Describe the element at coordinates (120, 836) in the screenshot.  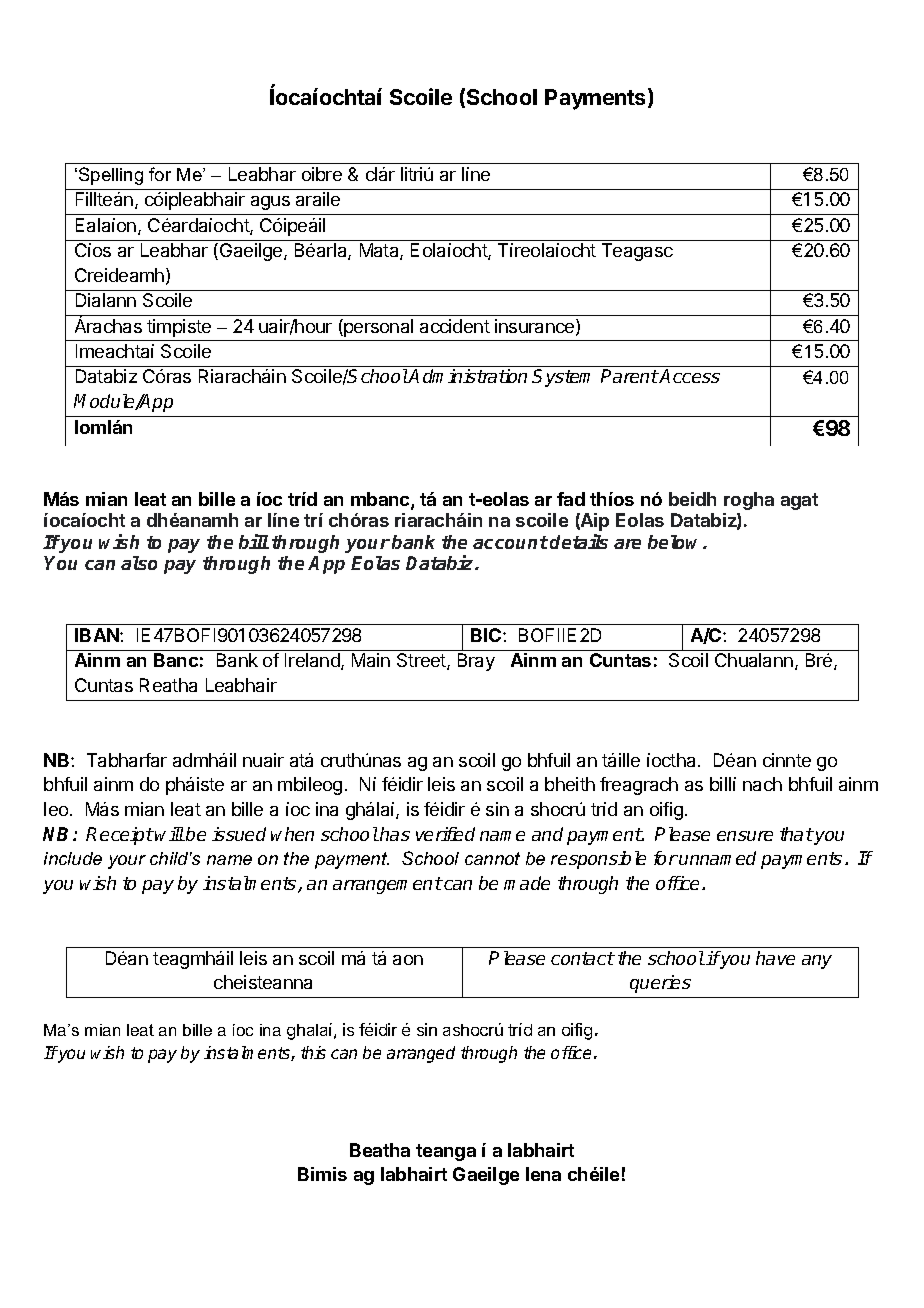
I see `Receipt` at that location.
